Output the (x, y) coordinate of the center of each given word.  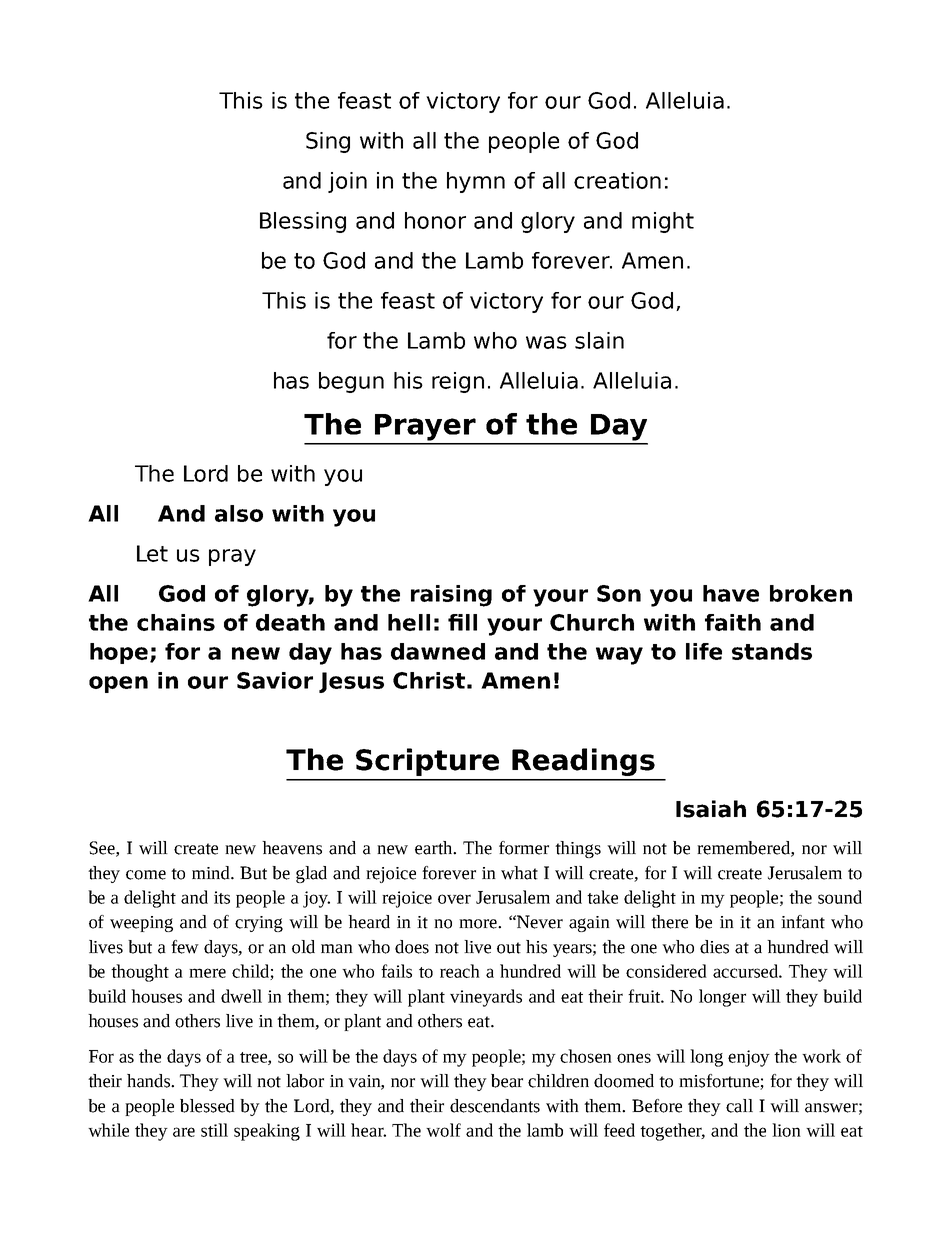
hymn (476, 182)
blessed (207, 1106)
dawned (438, 651)
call (739, 1106)
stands (772, 651)
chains (176, 622)
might (663, 222)
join (347, 182)
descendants (495, 1106)
